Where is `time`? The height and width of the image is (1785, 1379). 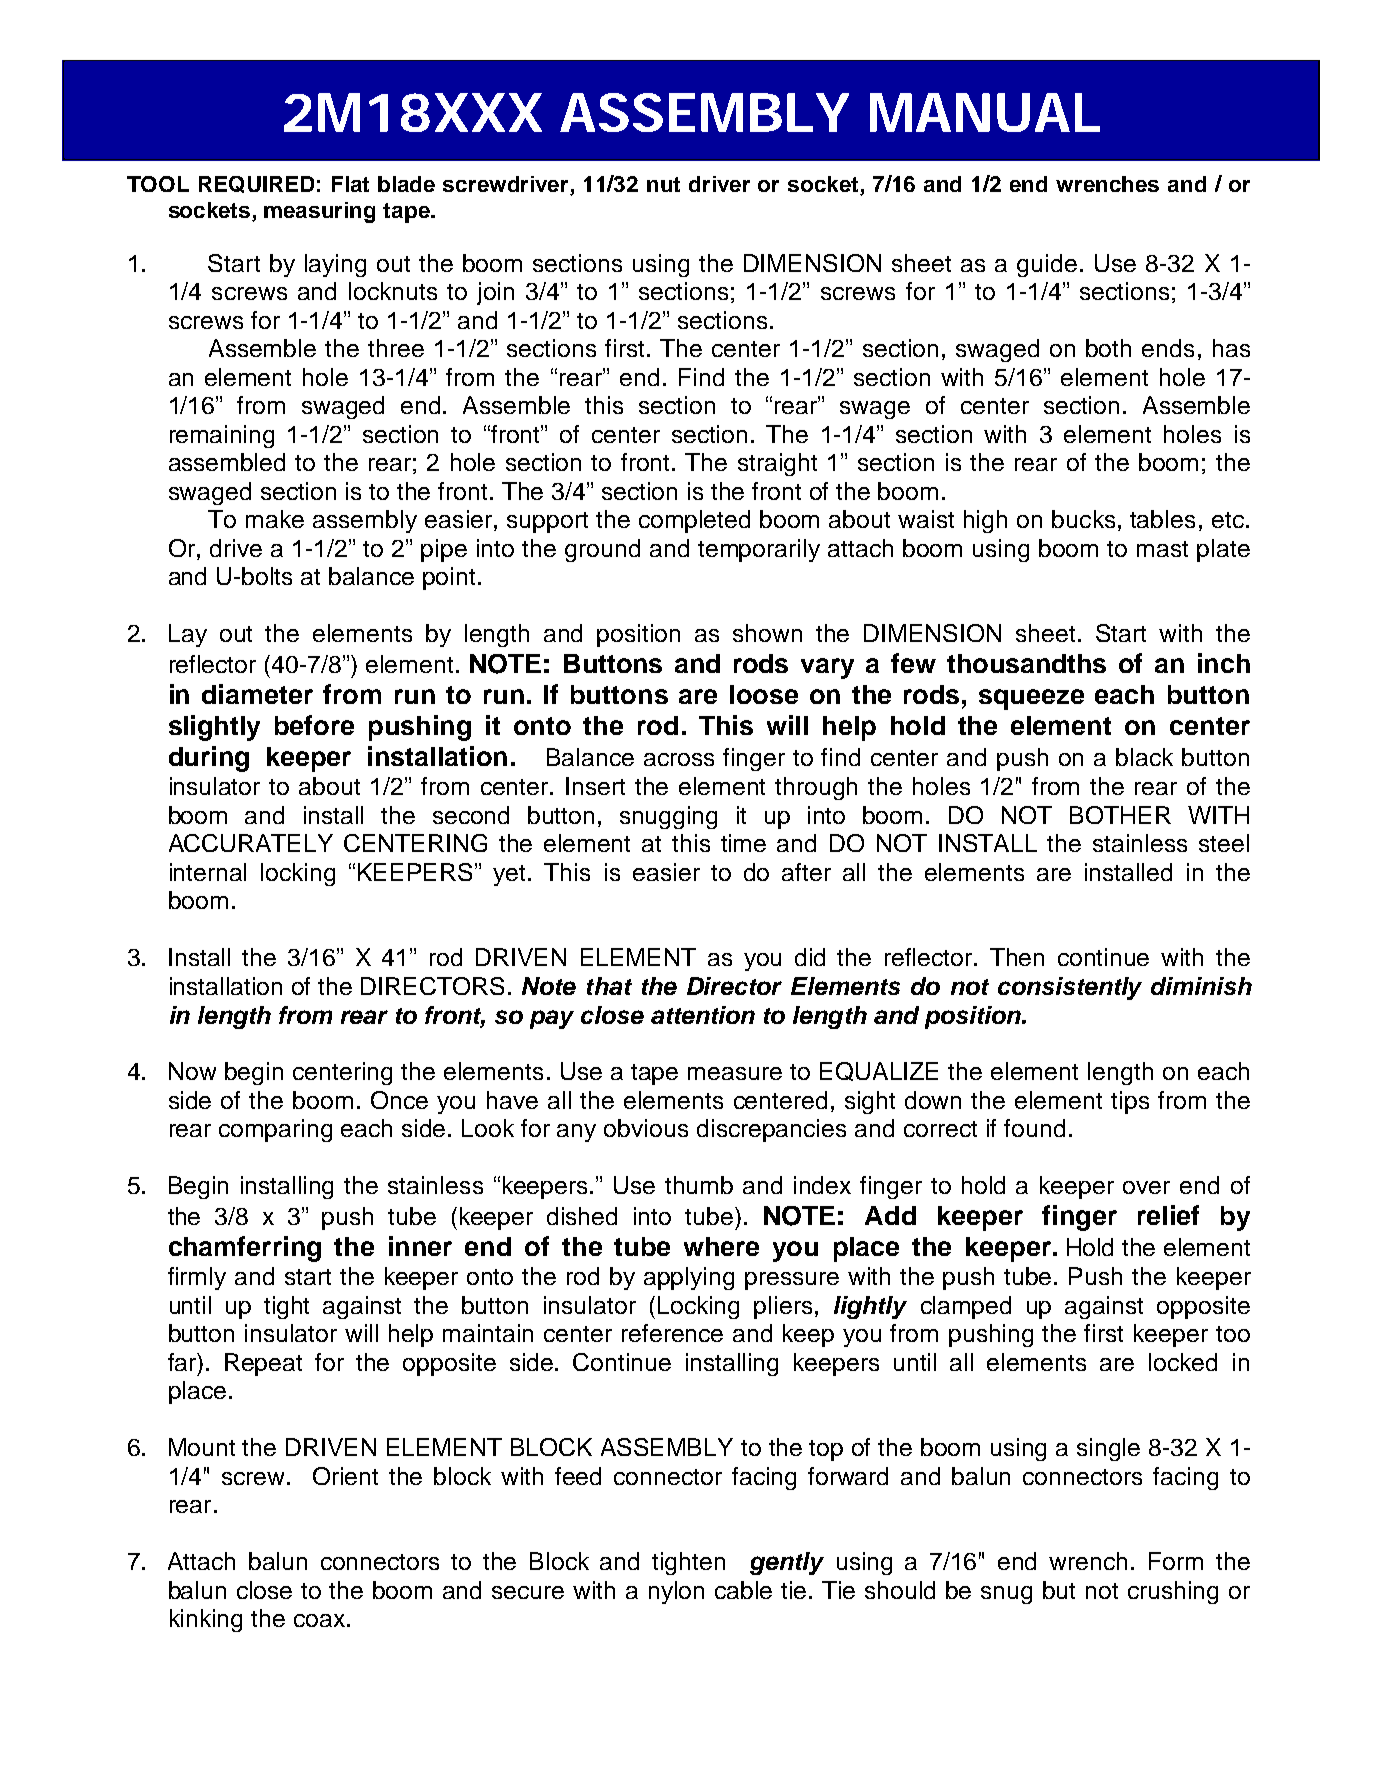
time is located at coordinates (743, 843).
